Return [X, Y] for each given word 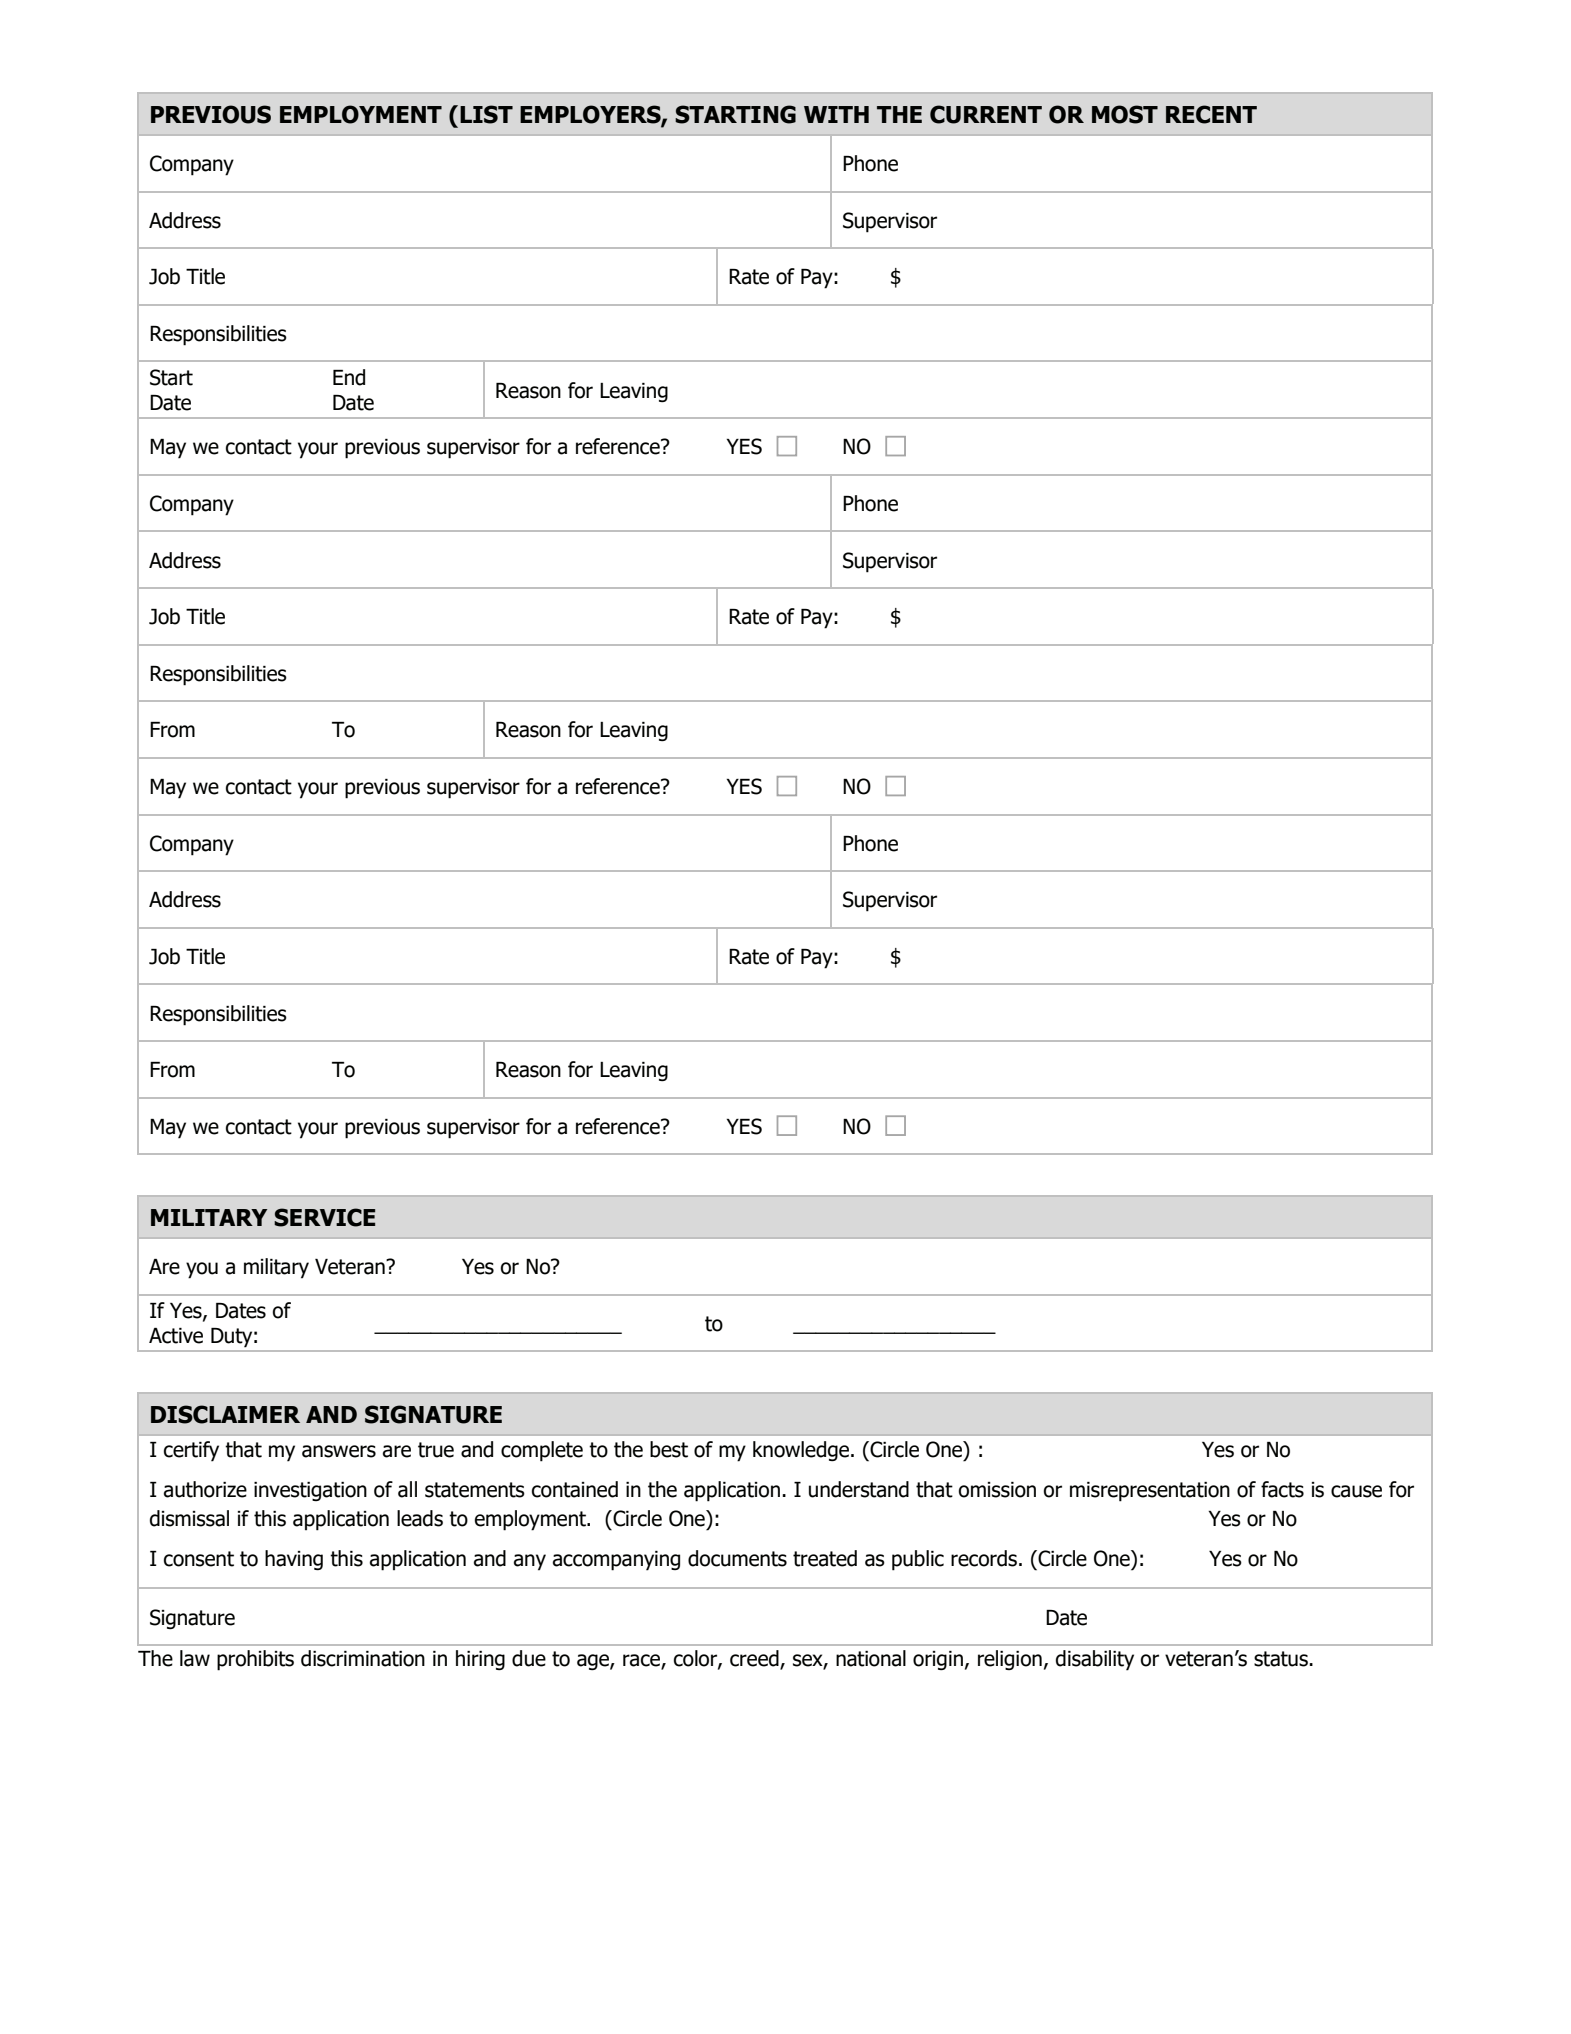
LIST [486, 114]
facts [1282, 1489]
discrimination [363, 1658]
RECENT [1211, 114]
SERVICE [324, 1217]
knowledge [802, 1451]
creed [755, 1659]
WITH [836, 114]
